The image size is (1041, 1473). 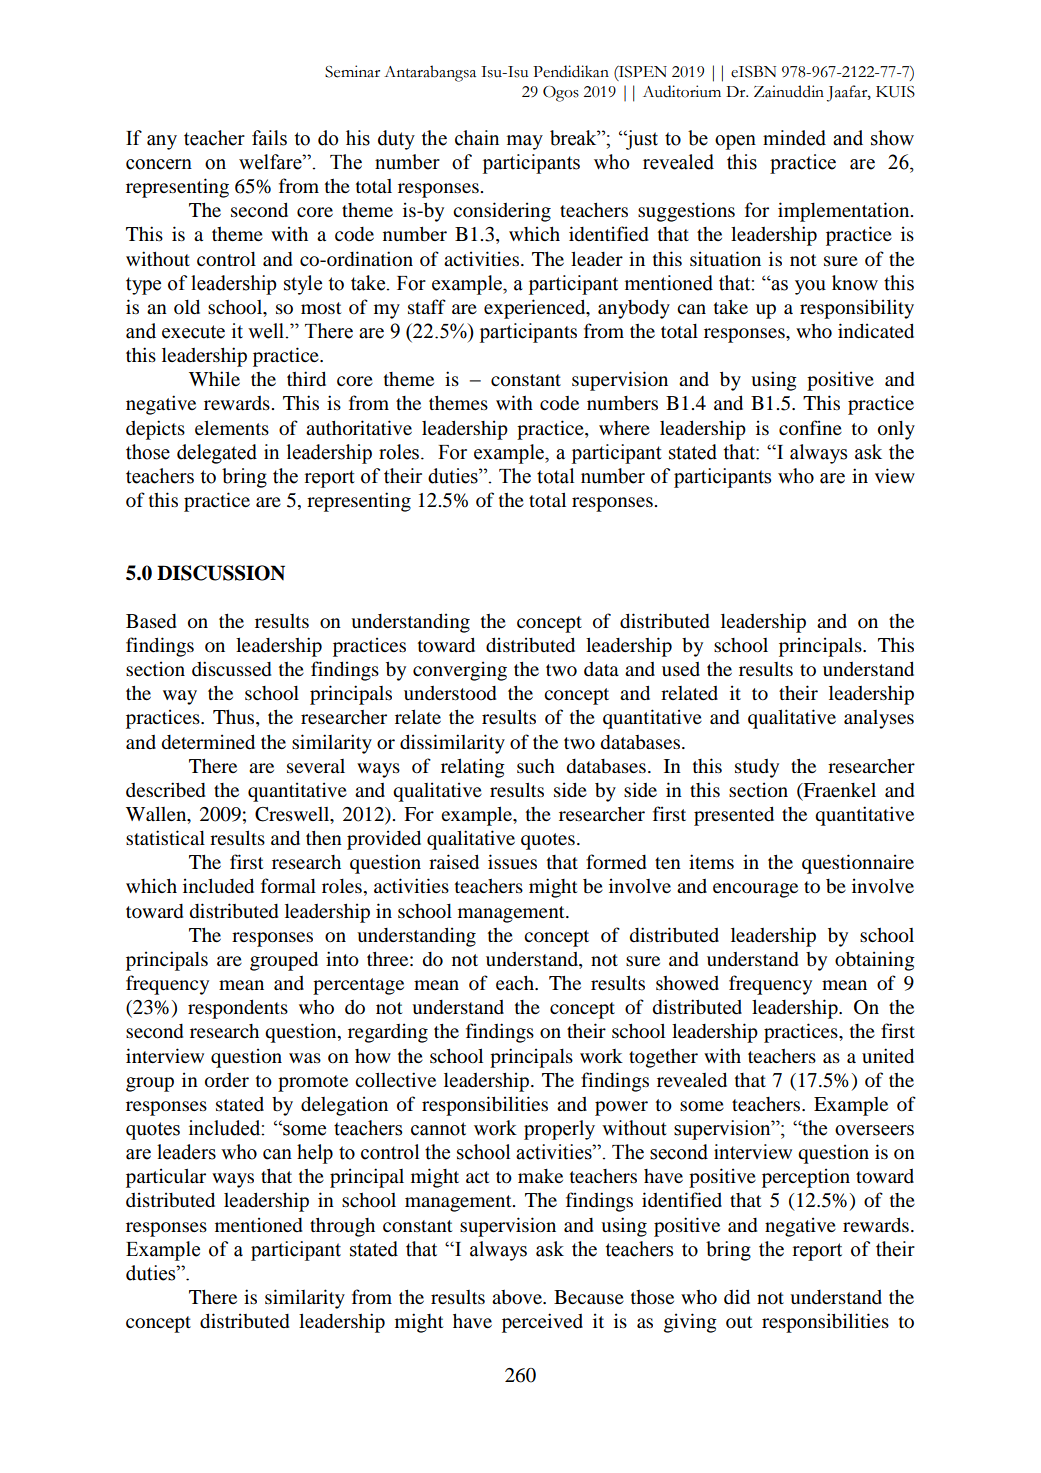 I want to click on respondents, so click(x=238, y=1009).
